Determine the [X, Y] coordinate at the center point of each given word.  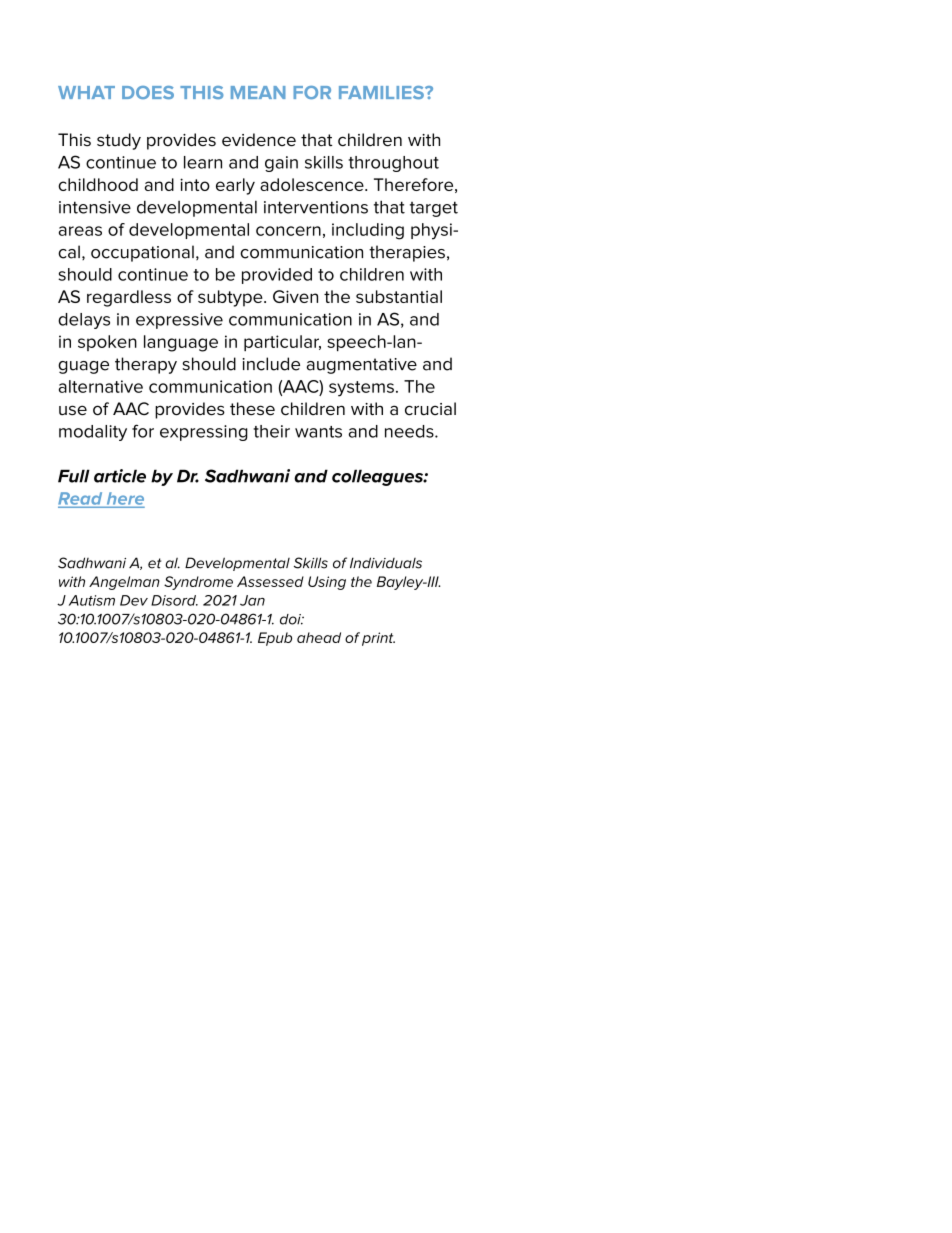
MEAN [258, 92]
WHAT [86, 92]
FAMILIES [382, 92]
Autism [92, 600]
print [378, 639]
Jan [252, 600]
